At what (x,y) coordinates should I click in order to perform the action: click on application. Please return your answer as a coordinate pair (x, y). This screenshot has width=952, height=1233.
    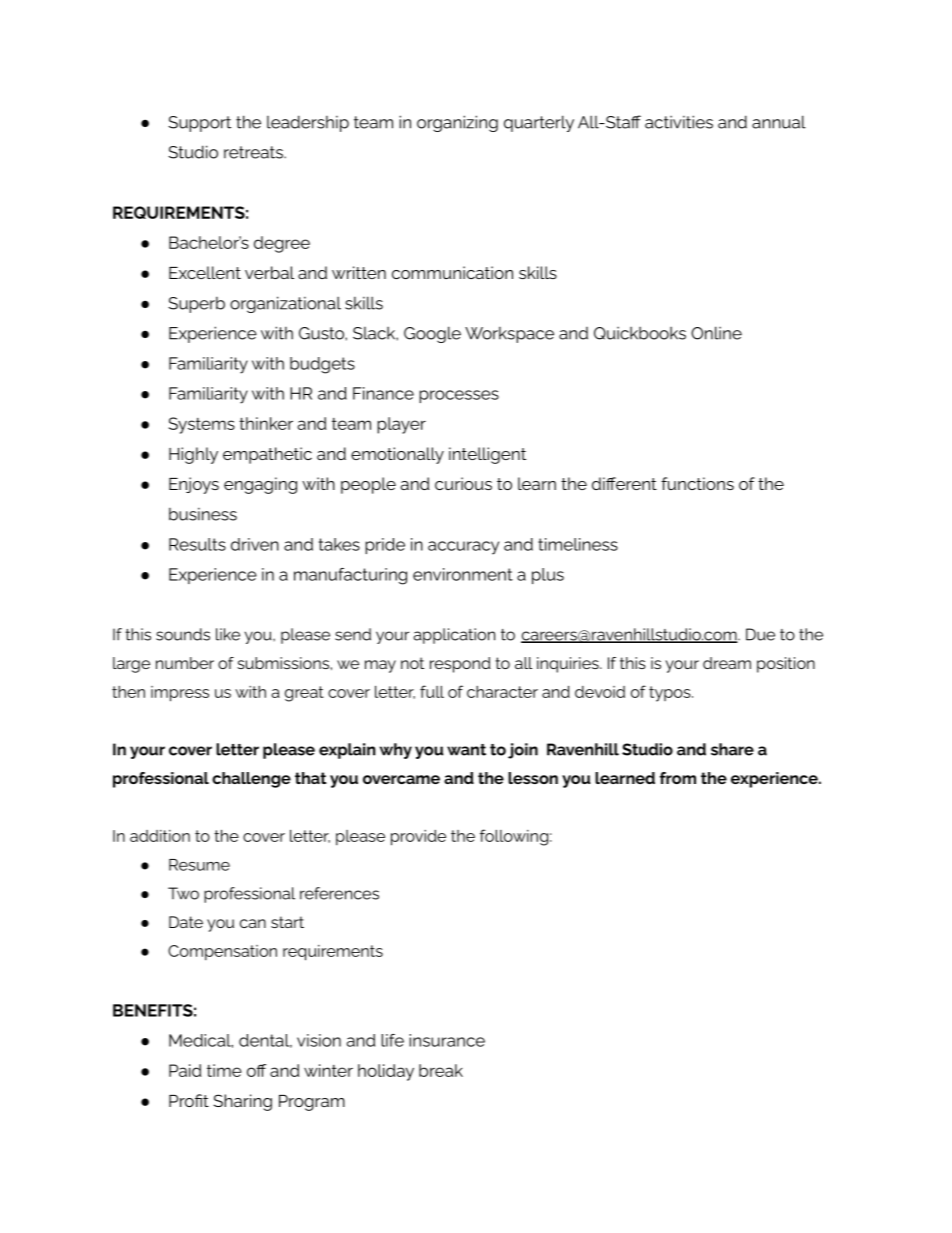
    Looking at the image, I should click on (454, 636).
